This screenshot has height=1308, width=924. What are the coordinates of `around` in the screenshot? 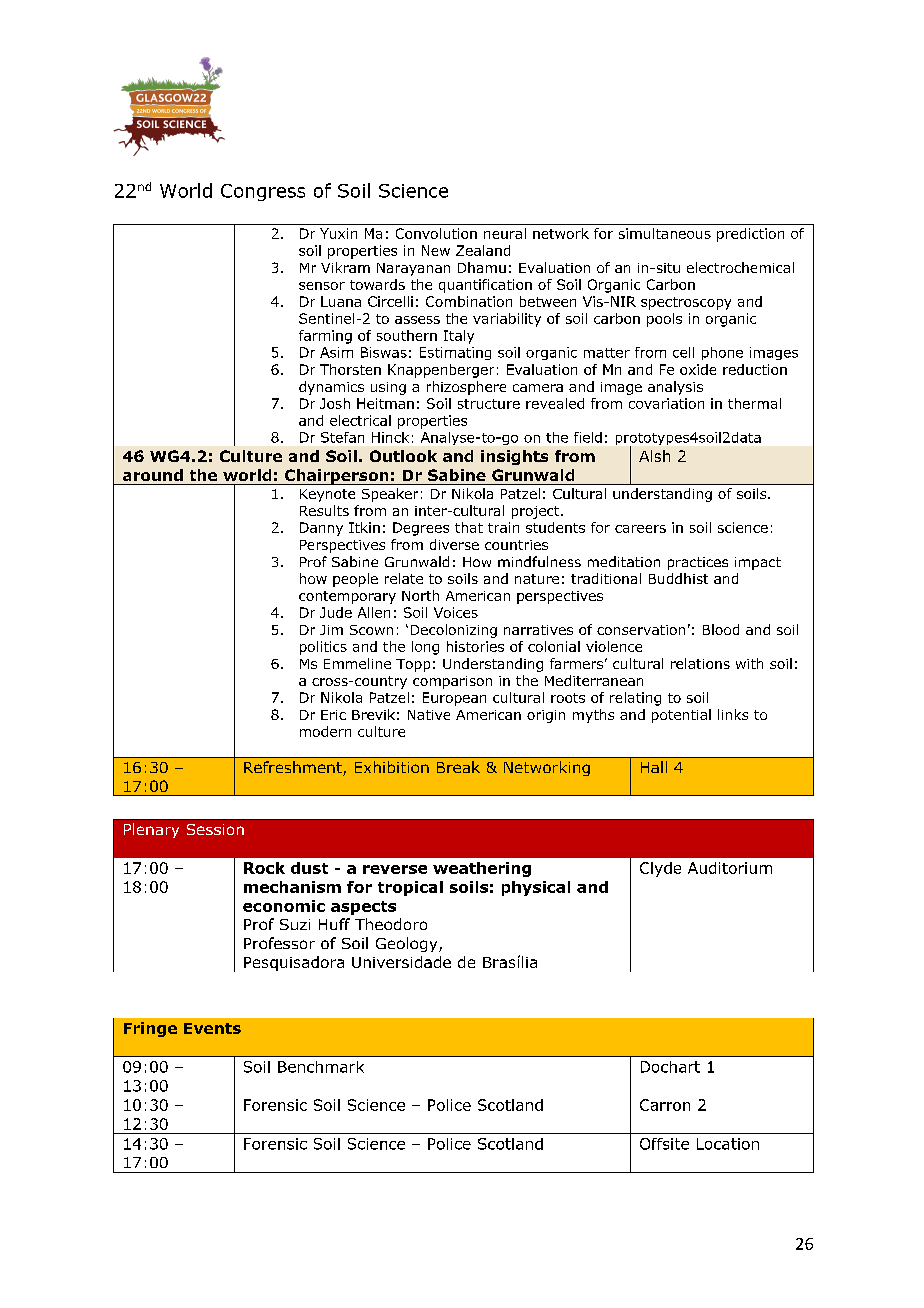 It's located at (153, 475).
